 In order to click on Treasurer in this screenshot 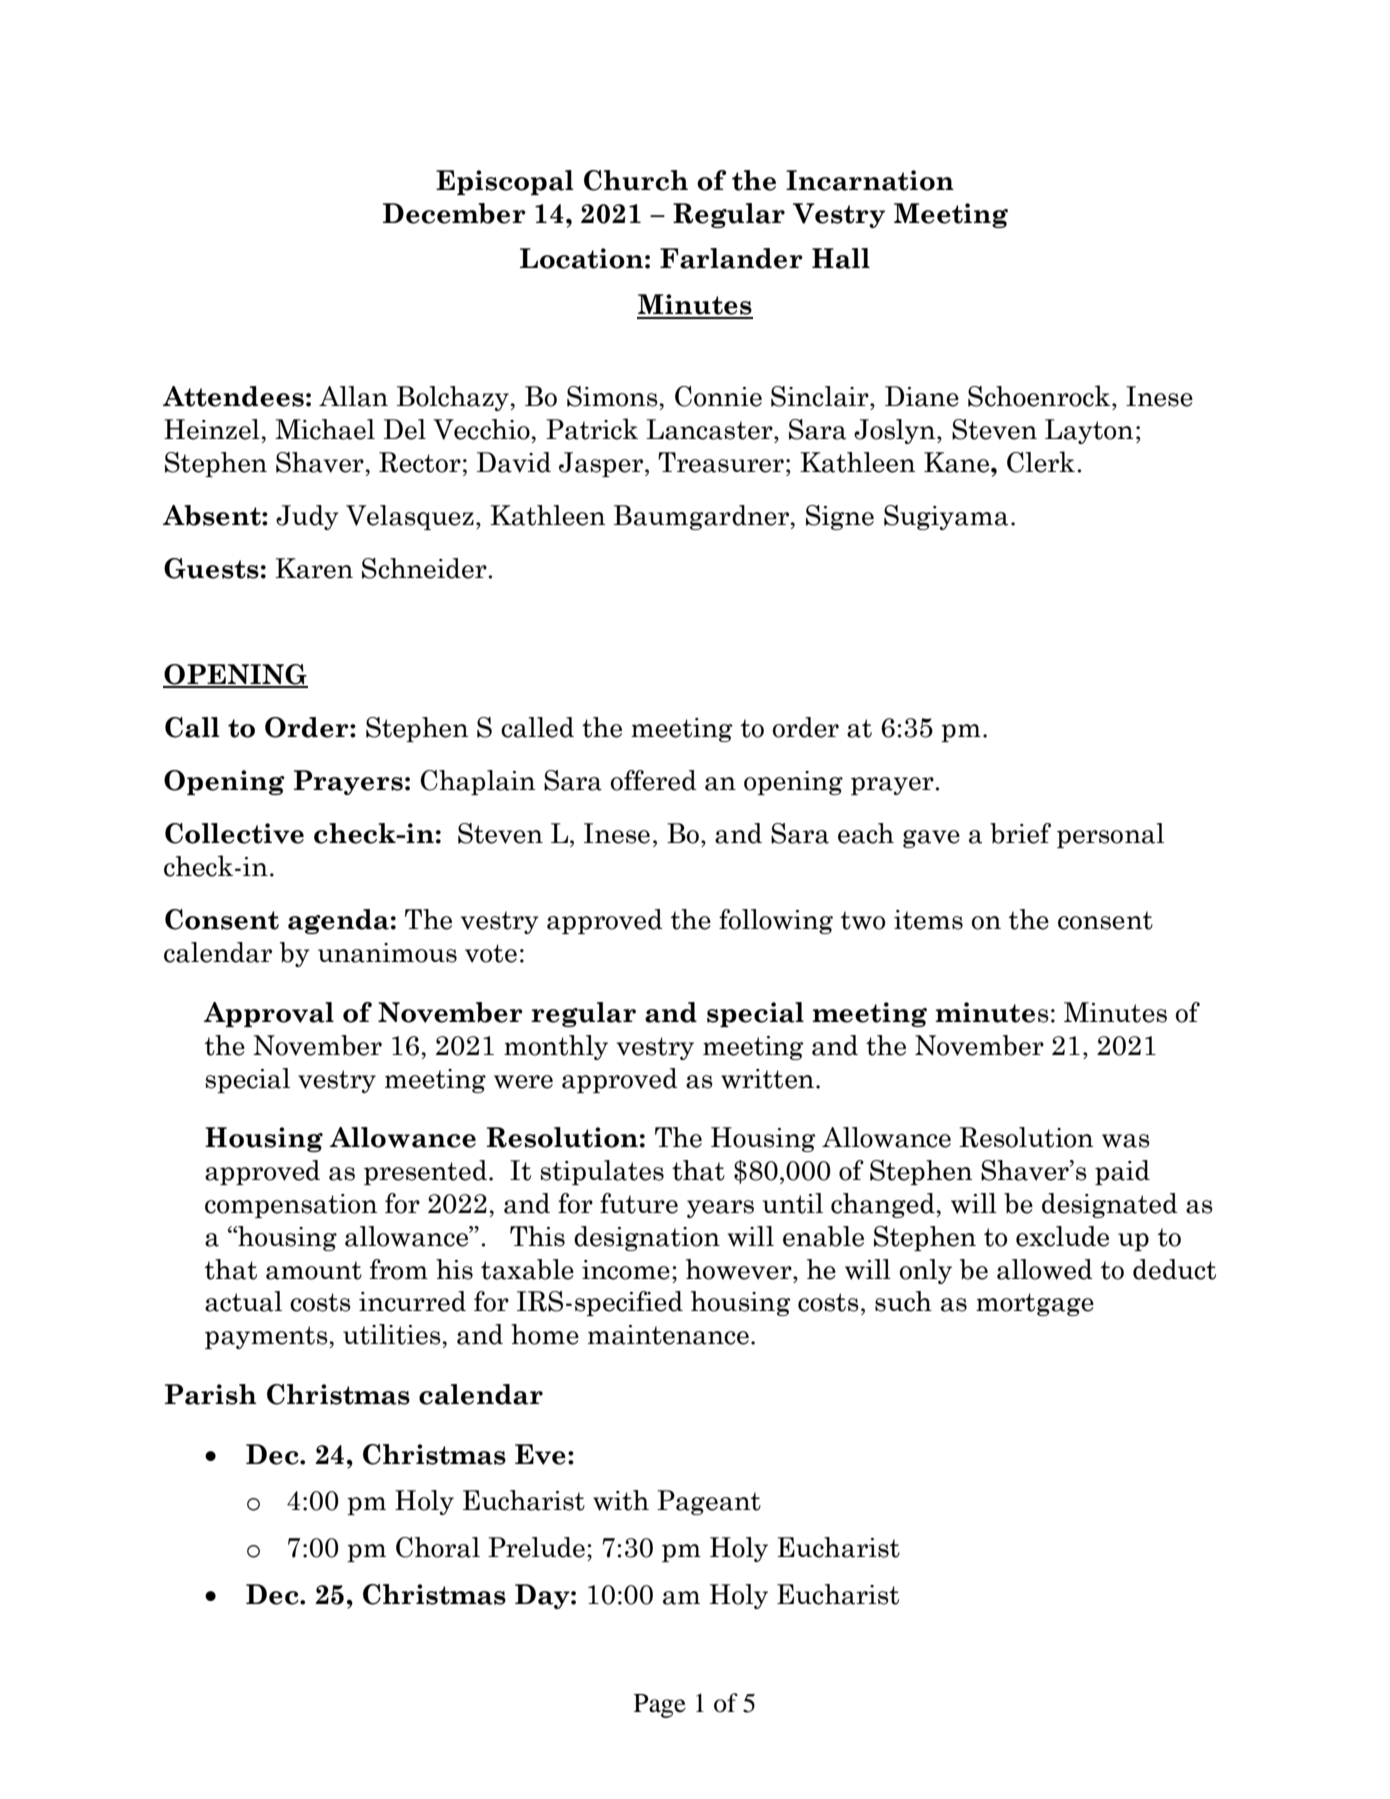, I will do `click(721, 462)`.
